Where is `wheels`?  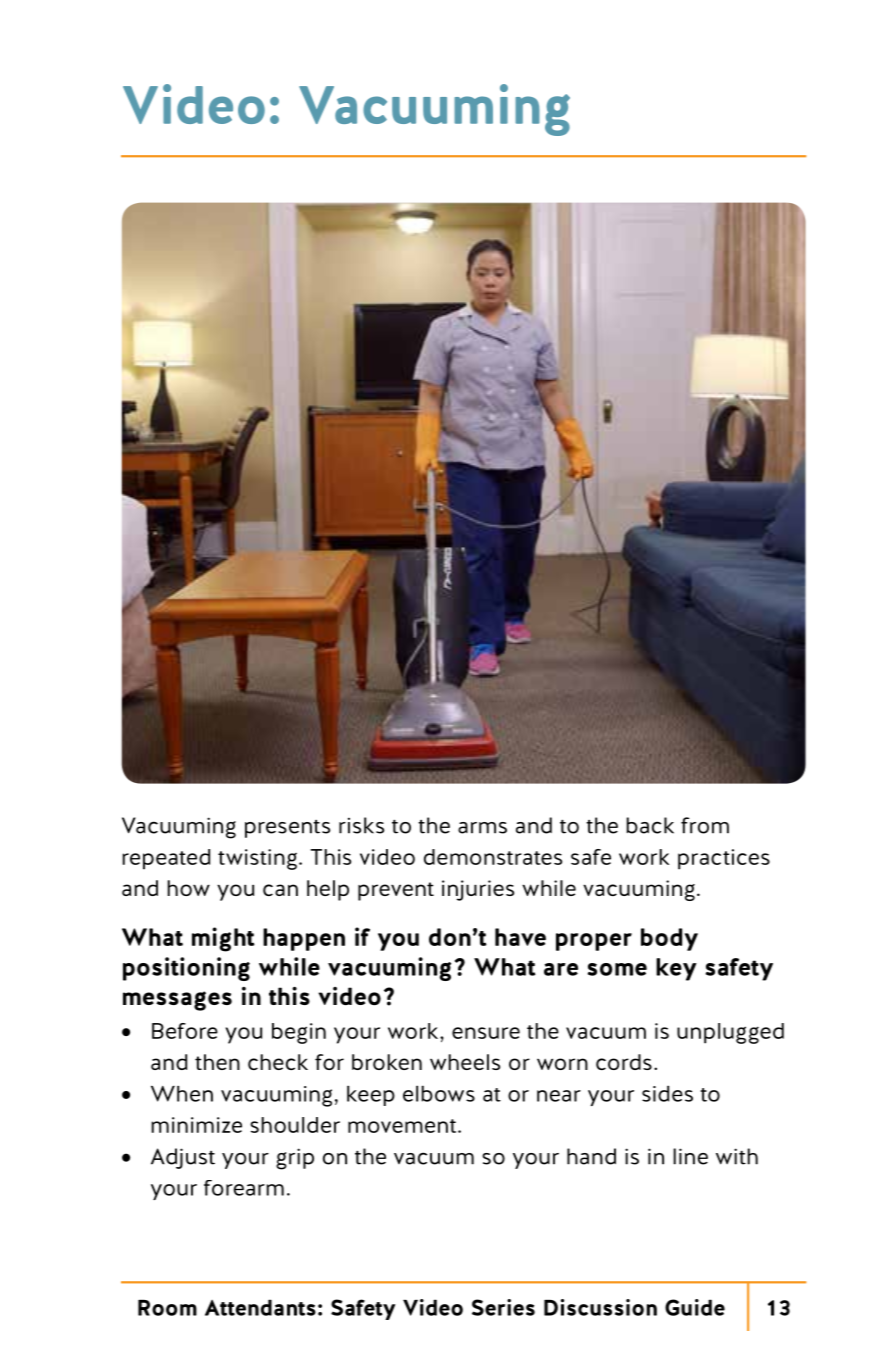 wheels is located at coordinates (465, 1062).
